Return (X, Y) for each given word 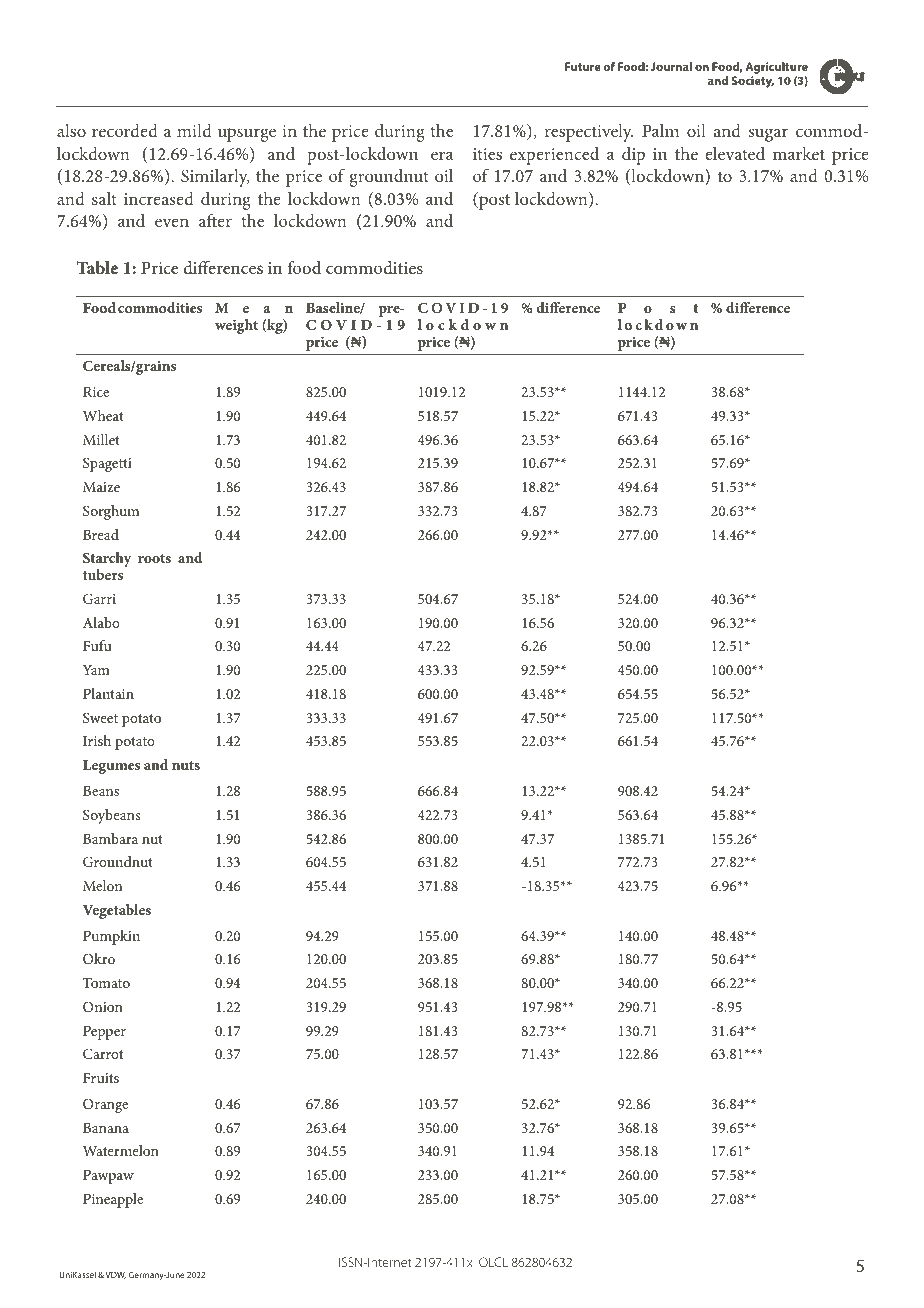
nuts (186, 765)
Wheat (103, 415)
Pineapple (113, 1200)
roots (154, 558)
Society (753, 82)
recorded (125, 130)
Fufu (97, 645)
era (442, 155)
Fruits (101, 1078)
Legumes (111, 767)
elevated (735, 153)
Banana (106, 1128)
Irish (97, 740)
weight (236, 326)
